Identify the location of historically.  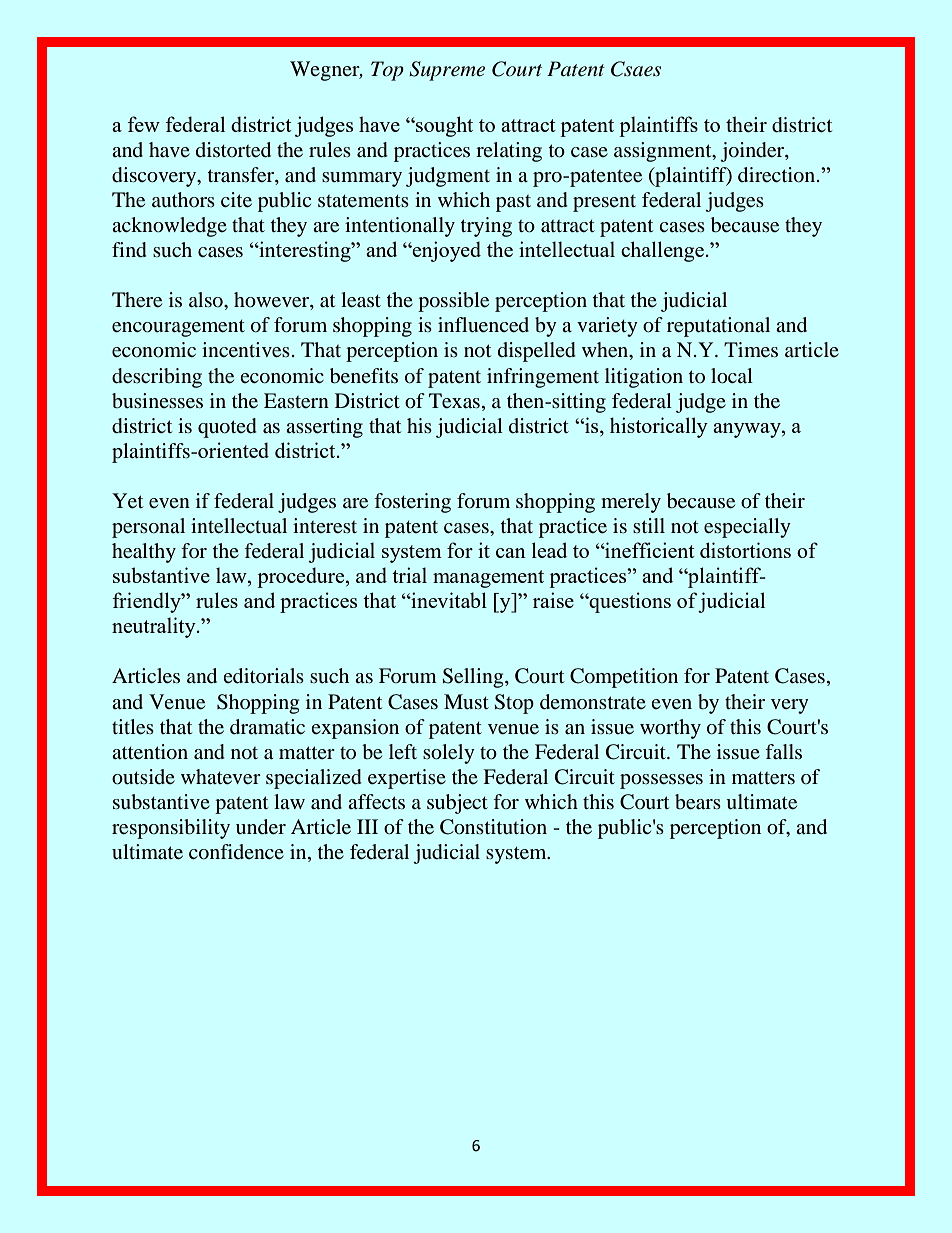
(659, 427).
